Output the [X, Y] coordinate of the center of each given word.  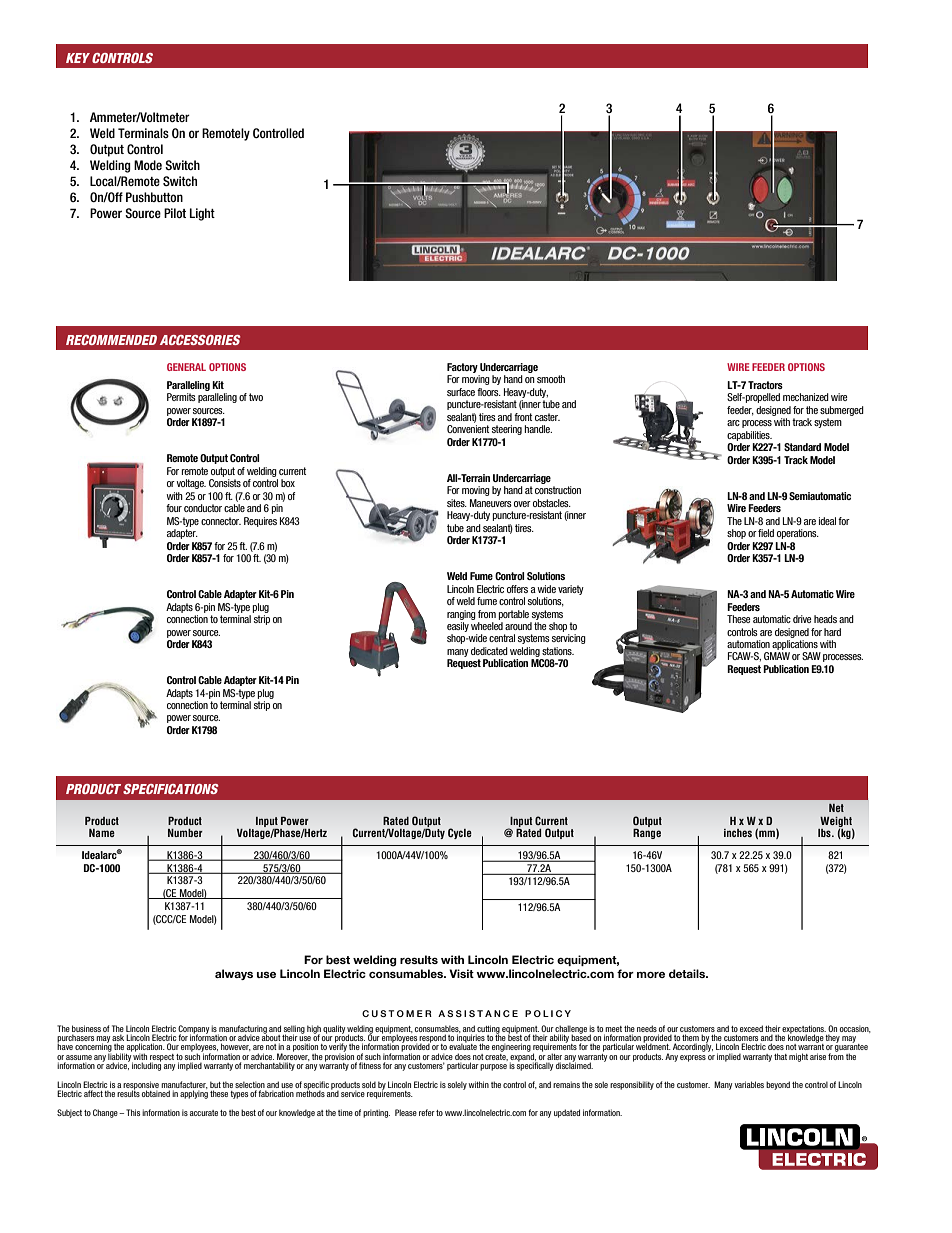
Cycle [460, 833]
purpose [493, 1067]
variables [749, 1084]
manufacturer [184, 1085]
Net [836, 808]
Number [185, 833]
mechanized [806, 397]
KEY [78, 58]
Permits [181, 397]
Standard [802, 447]
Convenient [468, 429]
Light [202, 214]
